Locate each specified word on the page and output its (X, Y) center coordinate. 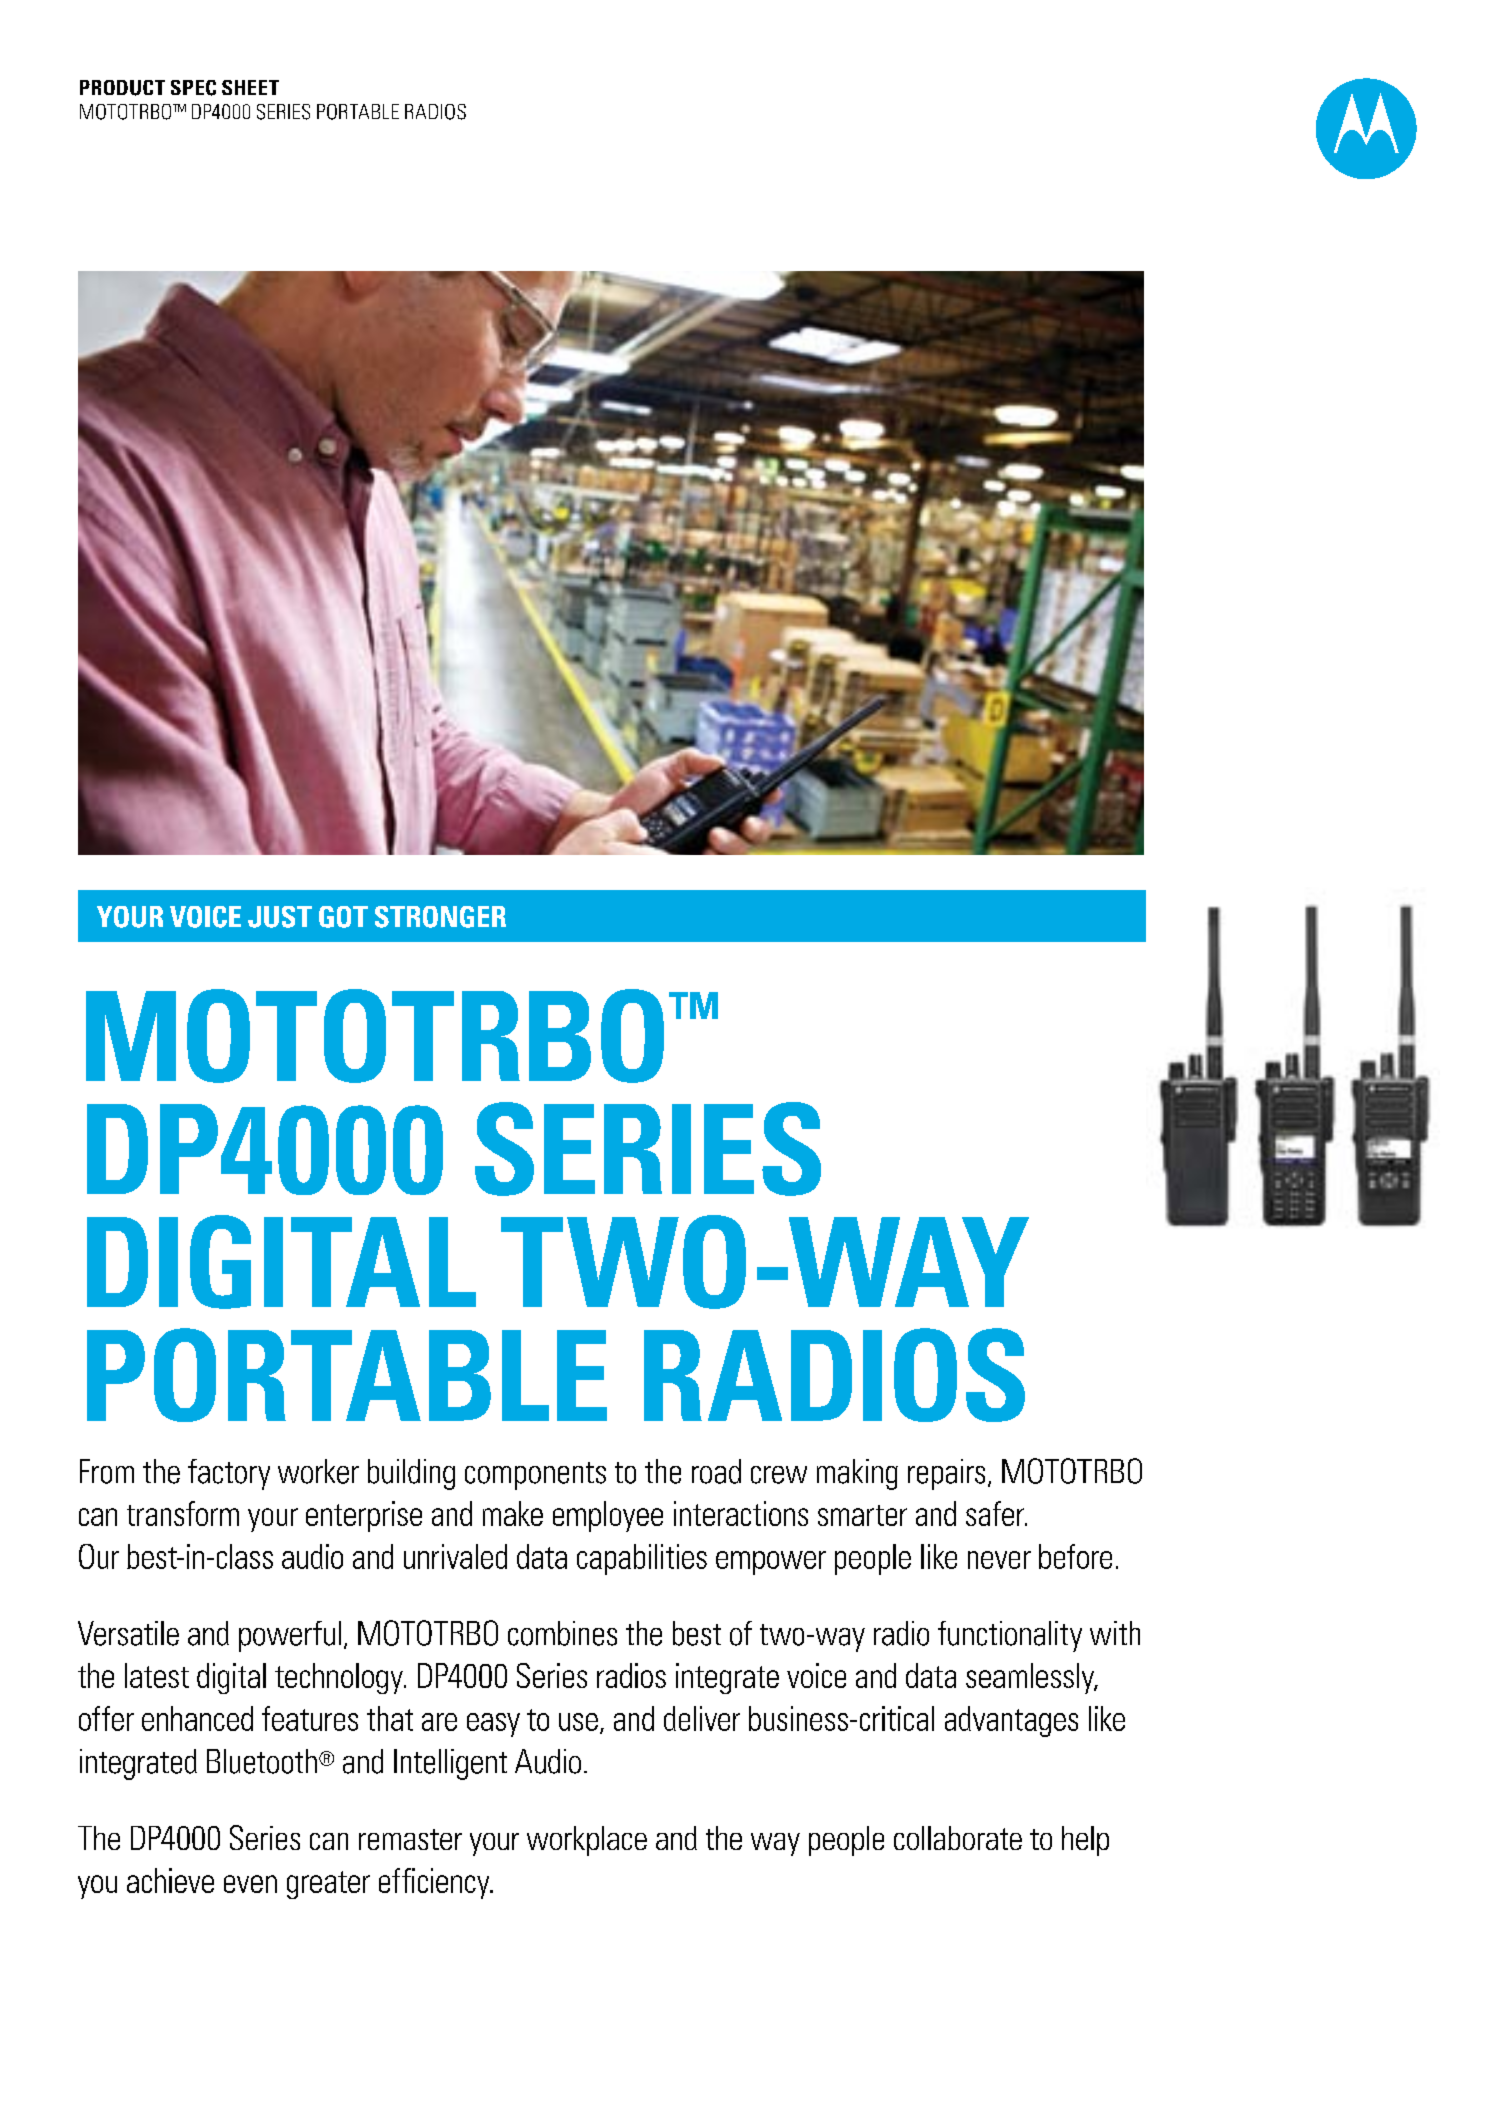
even (250, 1884)
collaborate (958, 1838)
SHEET (250, 87)
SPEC (193, 88)
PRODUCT (122, 88)
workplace (587, 1841)
